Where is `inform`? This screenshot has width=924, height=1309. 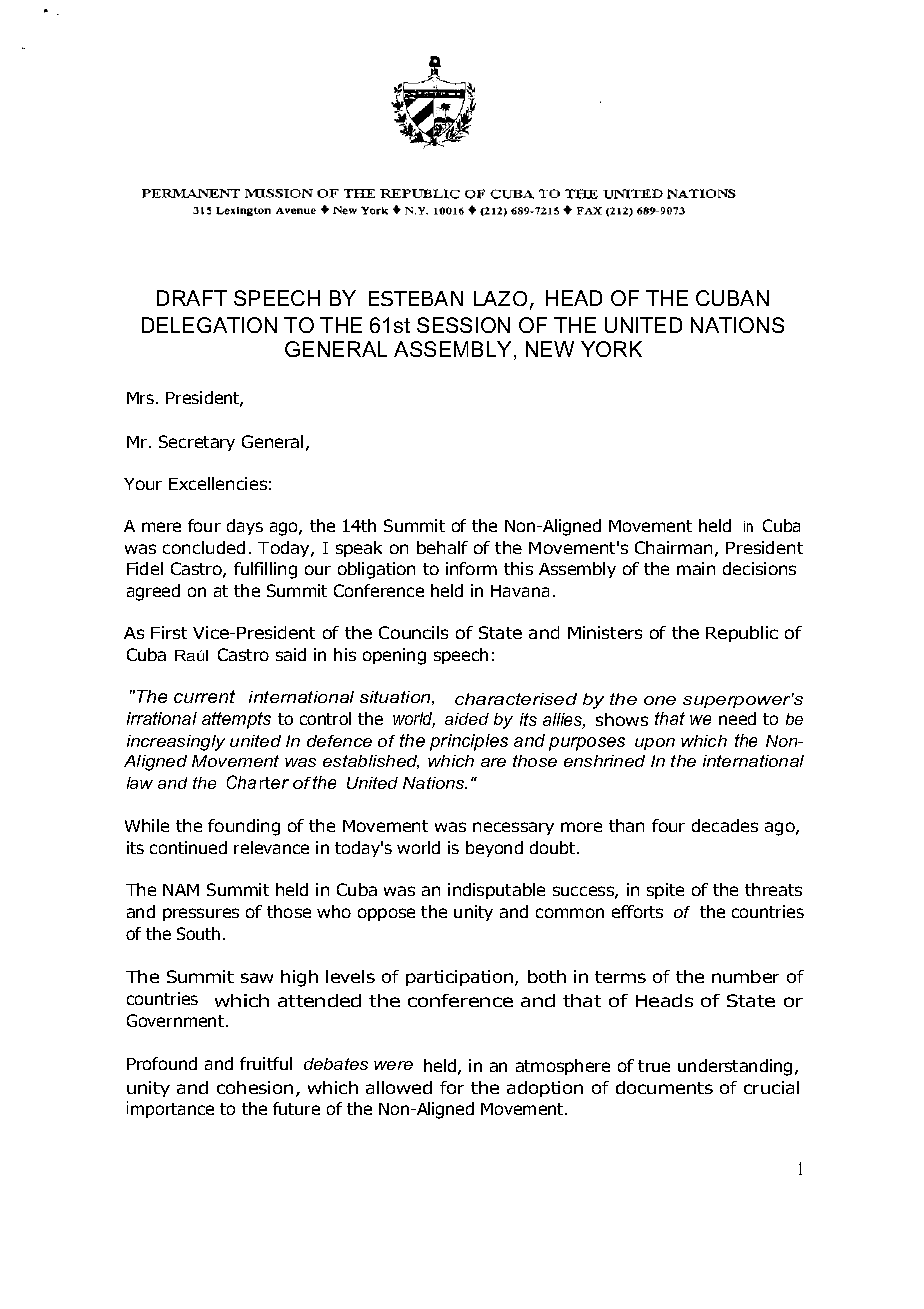 inform is located at coordinates (471, 568).
